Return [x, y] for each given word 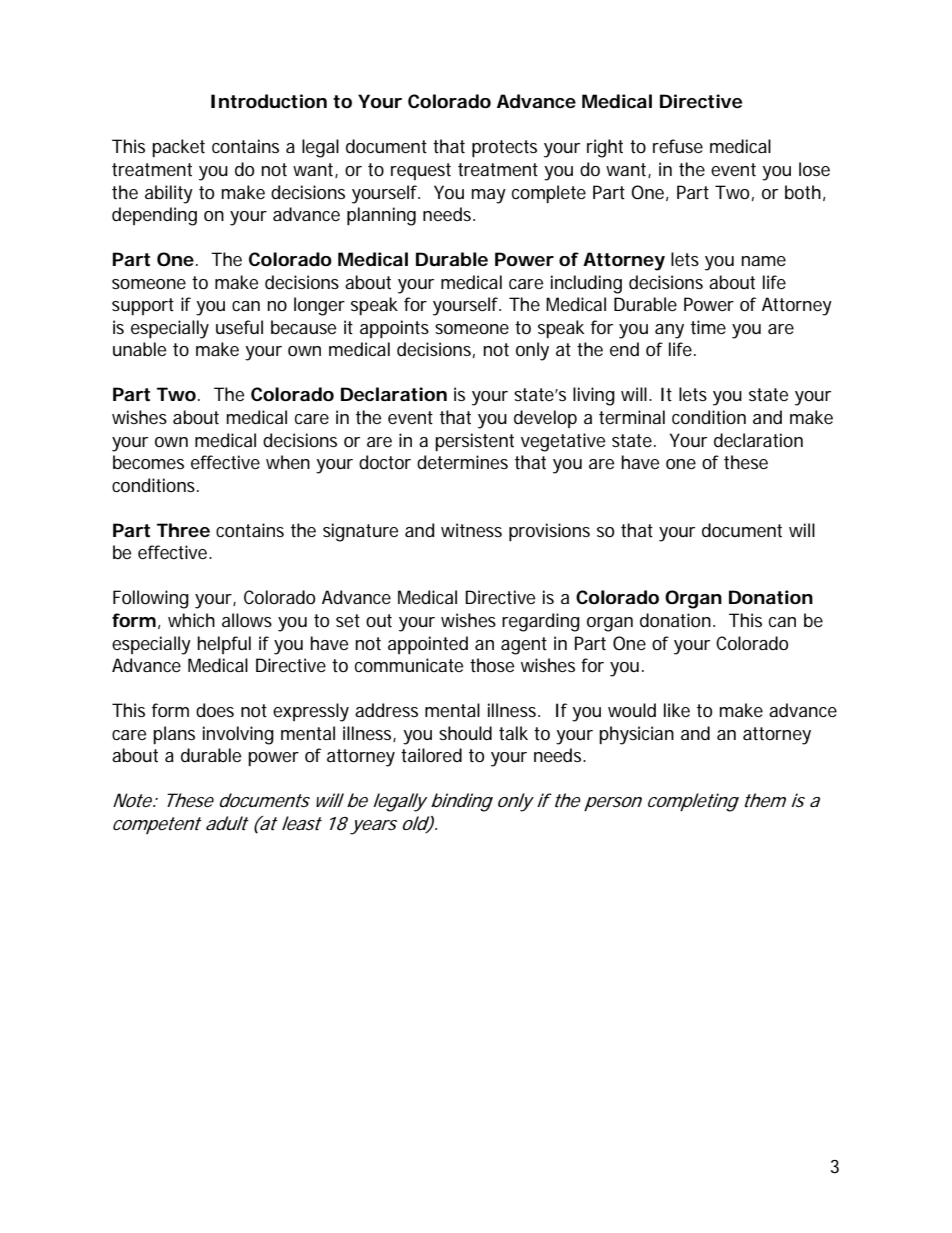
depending [154, 216]
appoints [394, 329]
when [288, 462]
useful [239, 327]
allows [247, 620]
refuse [678, 146]
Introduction [269, 101]
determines [462, 462]
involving [238, 735]
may [489, 196]
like [677, 710]
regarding [541, 622]
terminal [632, 417]
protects [504, 148]
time [708, 327]
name [763, 261]
